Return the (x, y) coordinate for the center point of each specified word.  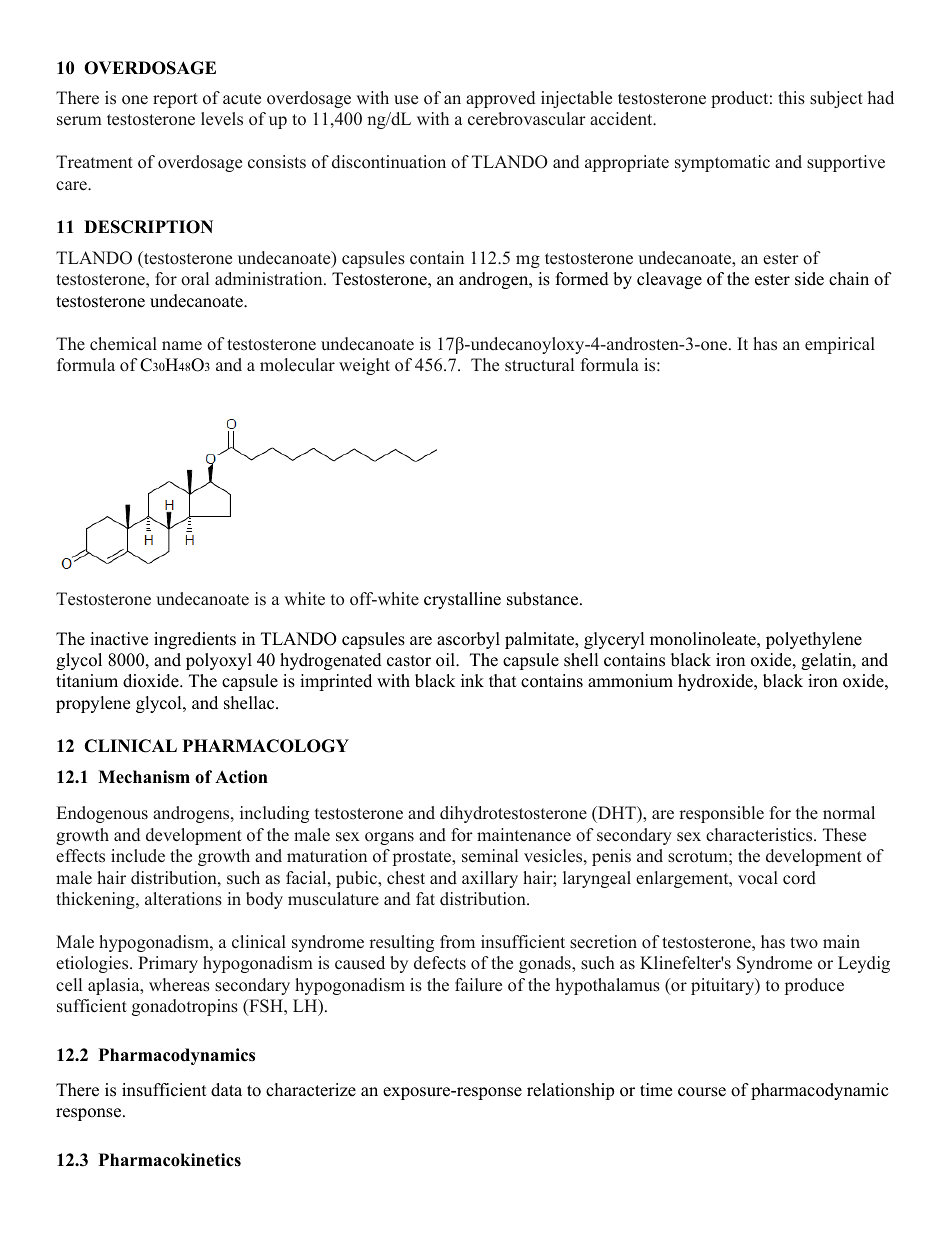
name (182, 346)
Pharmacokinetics (170, 1160)
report (175, 100)
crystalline (462, 600)
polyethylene (814, 640)
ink (472, 680)
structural (539, 365)
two (804, 943)
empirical (840, 345)
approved (500, 99)
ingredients (195, 640)
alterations (183, 899)
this (791, 98)
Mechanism (144, 777)
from (457, 941)
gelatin (827, 661)
